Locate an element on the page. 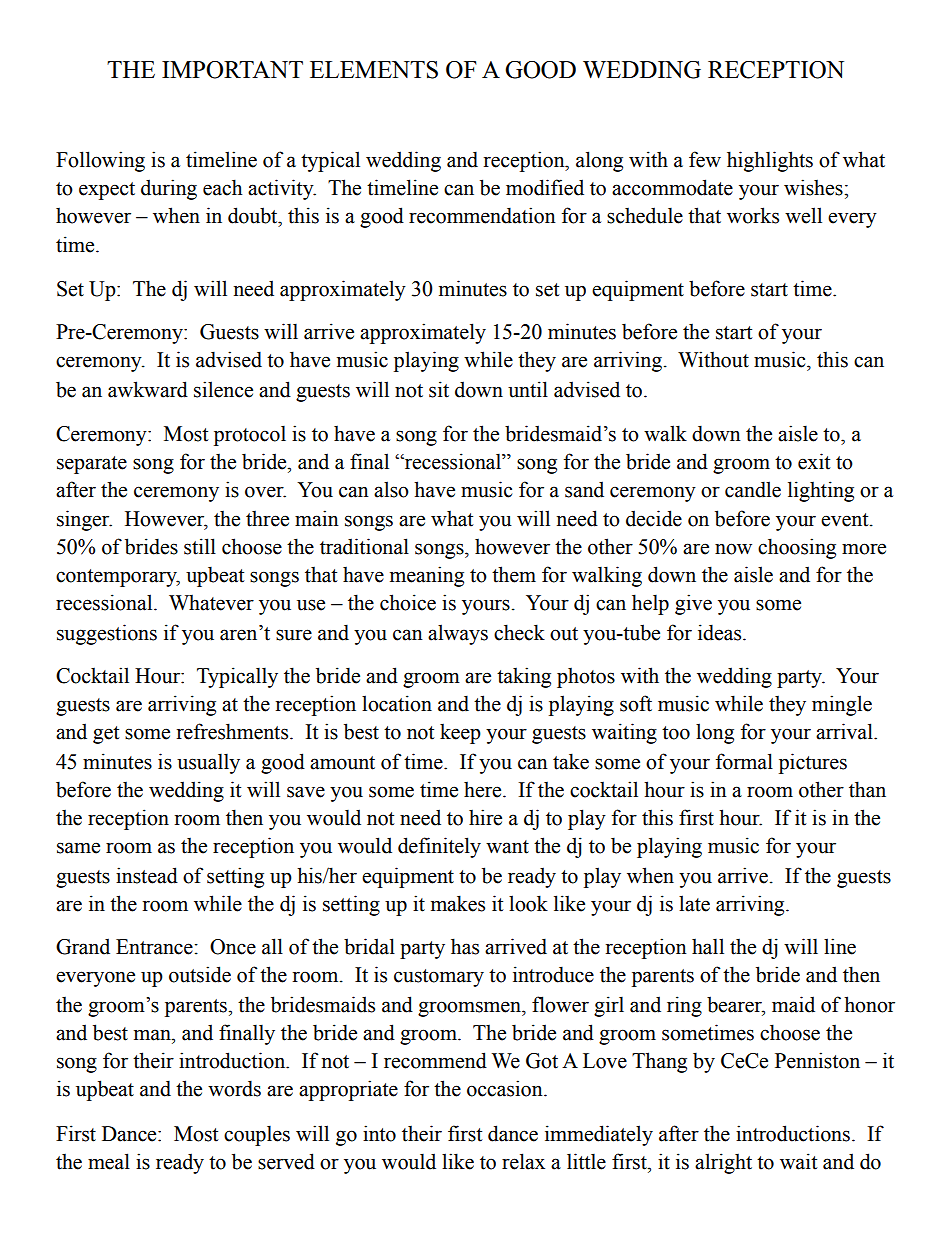 The image size is (952, 1233). IMPORTANT is located at coordinates (232, 70).
